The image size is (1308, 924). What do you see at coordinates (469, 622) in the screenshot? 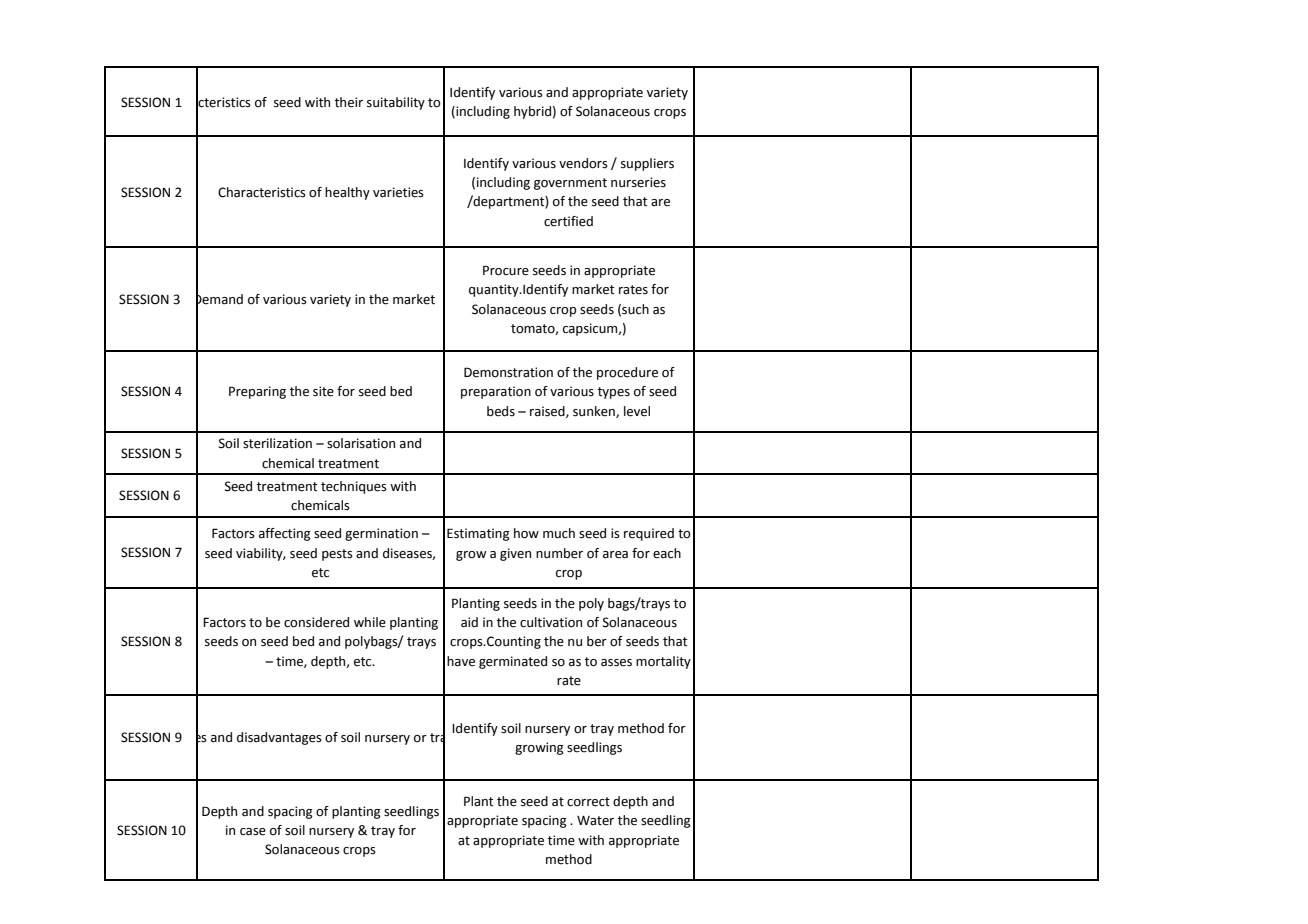
I see `aid` at bounding box center [469, 622].
